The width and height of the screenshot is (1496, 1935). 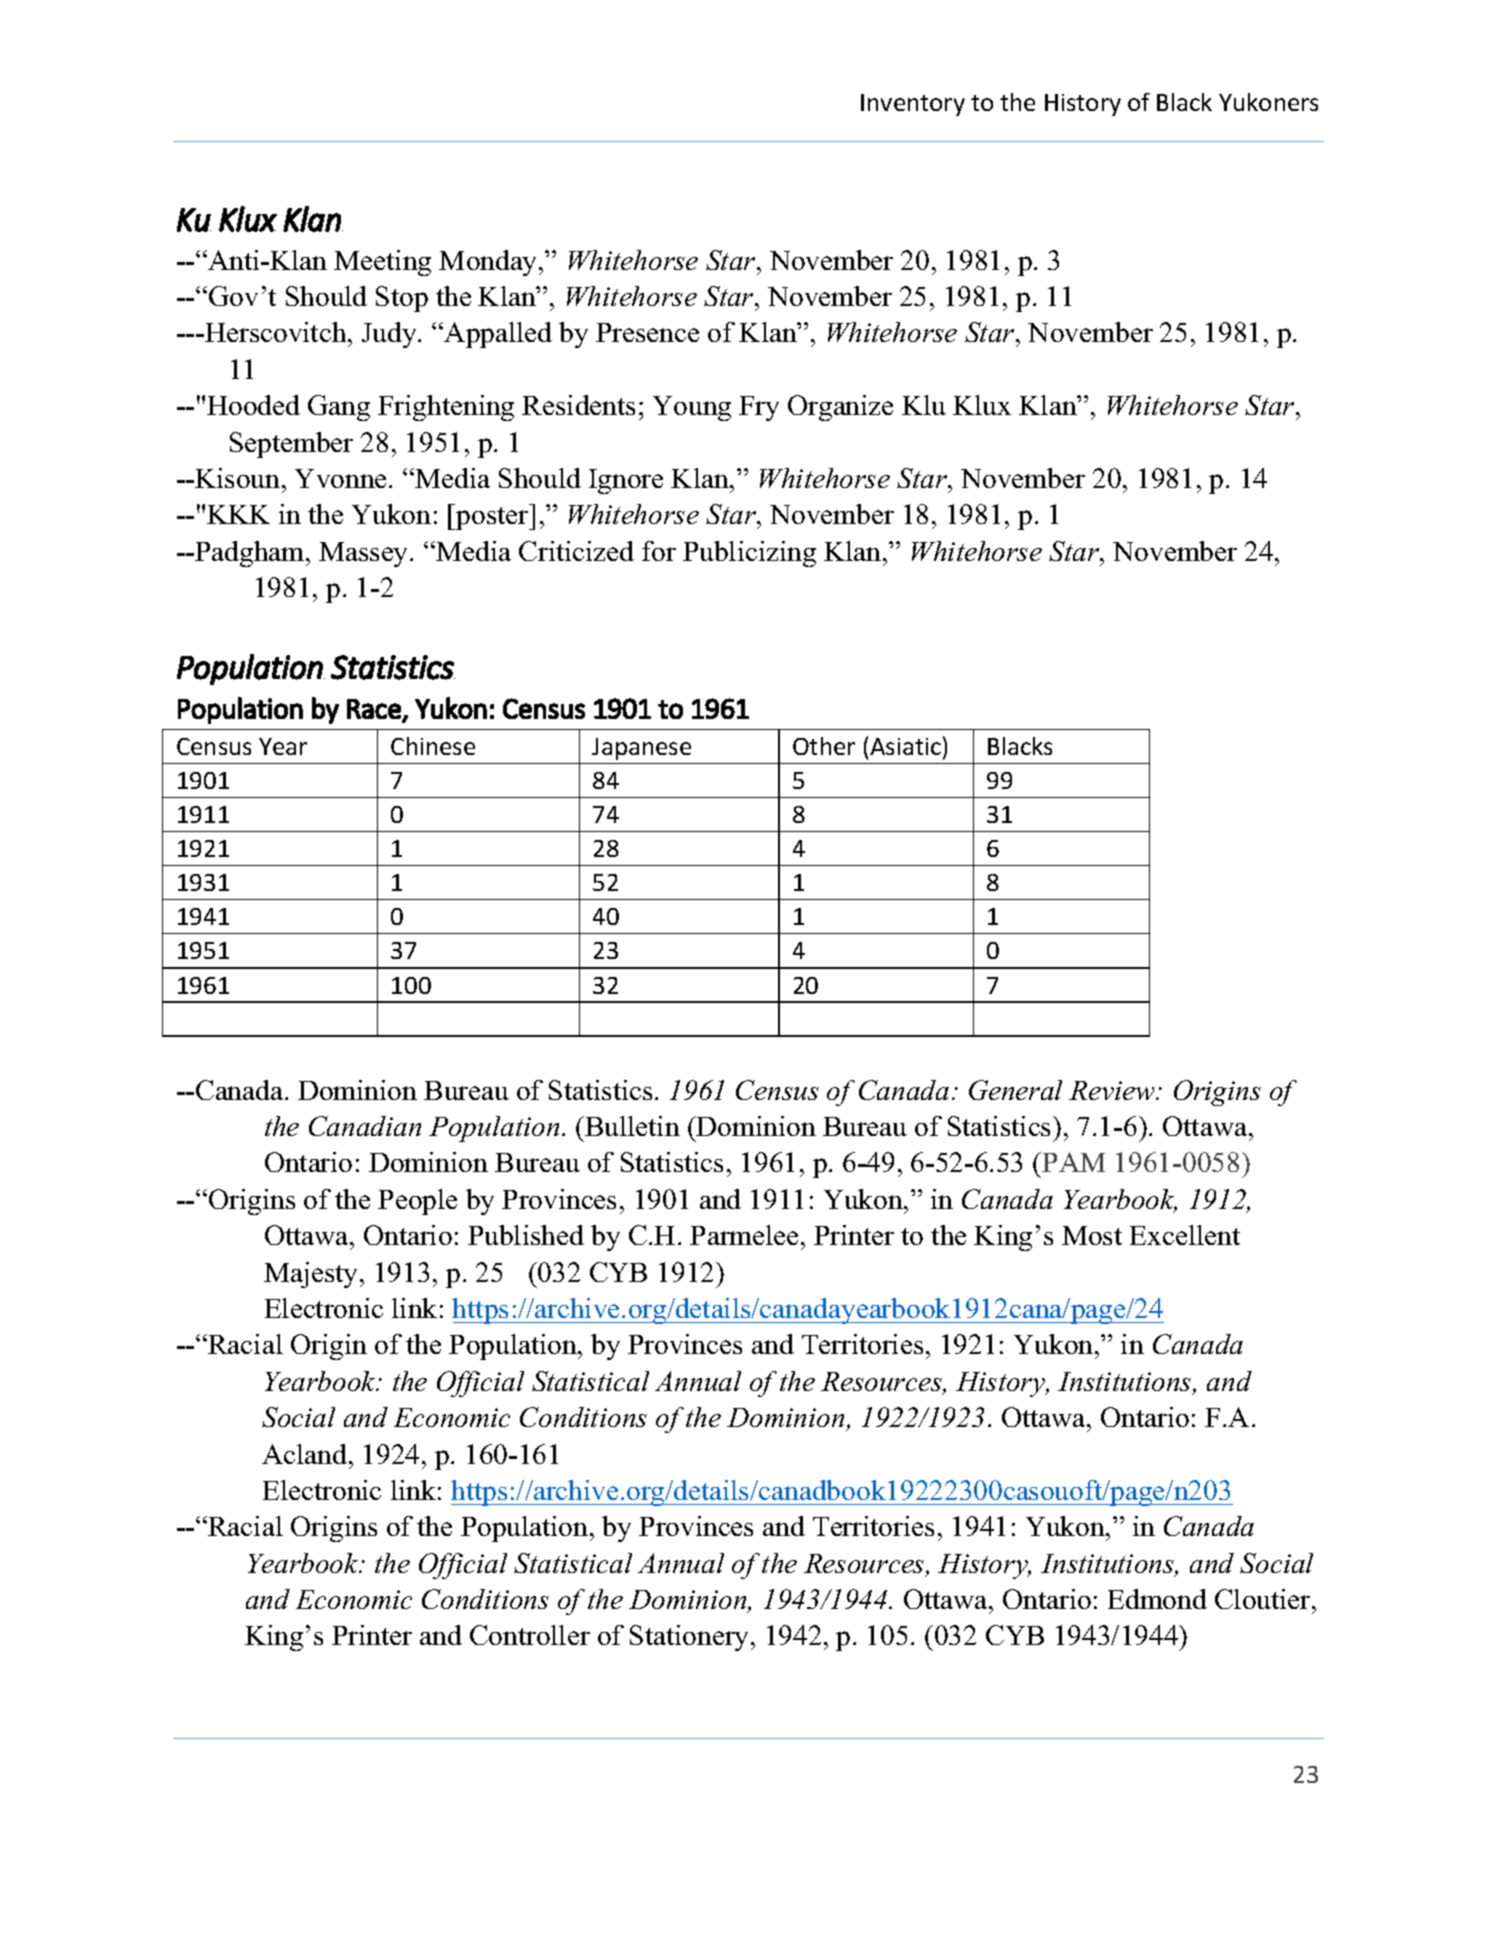 What do you see at coordinates (824, 746) in the screenshot?
I see `Other` at bounding box center [824, 746].
